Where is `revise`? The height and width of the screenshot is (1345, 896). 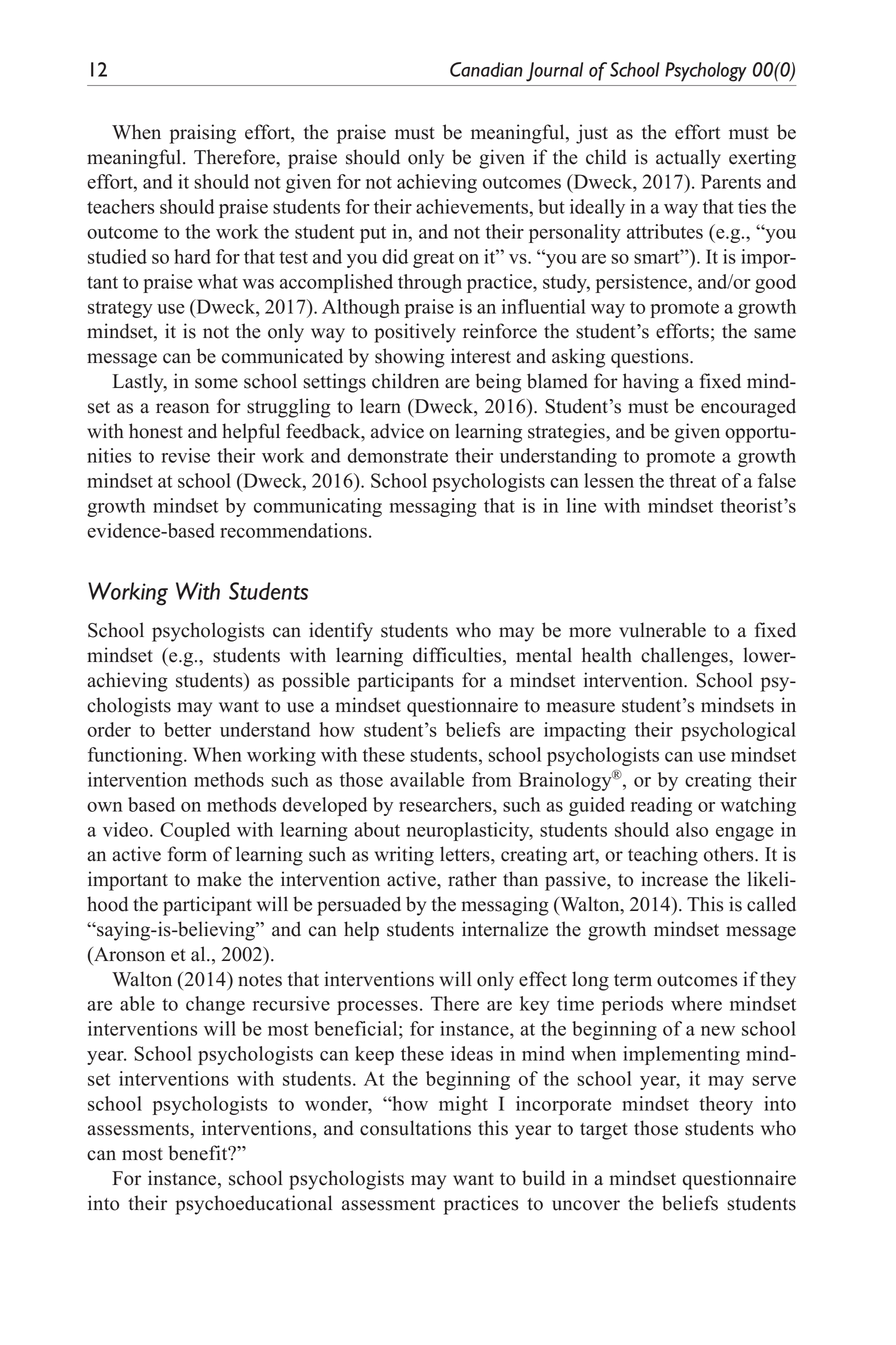
revise is located at coordinates (185, 455).
